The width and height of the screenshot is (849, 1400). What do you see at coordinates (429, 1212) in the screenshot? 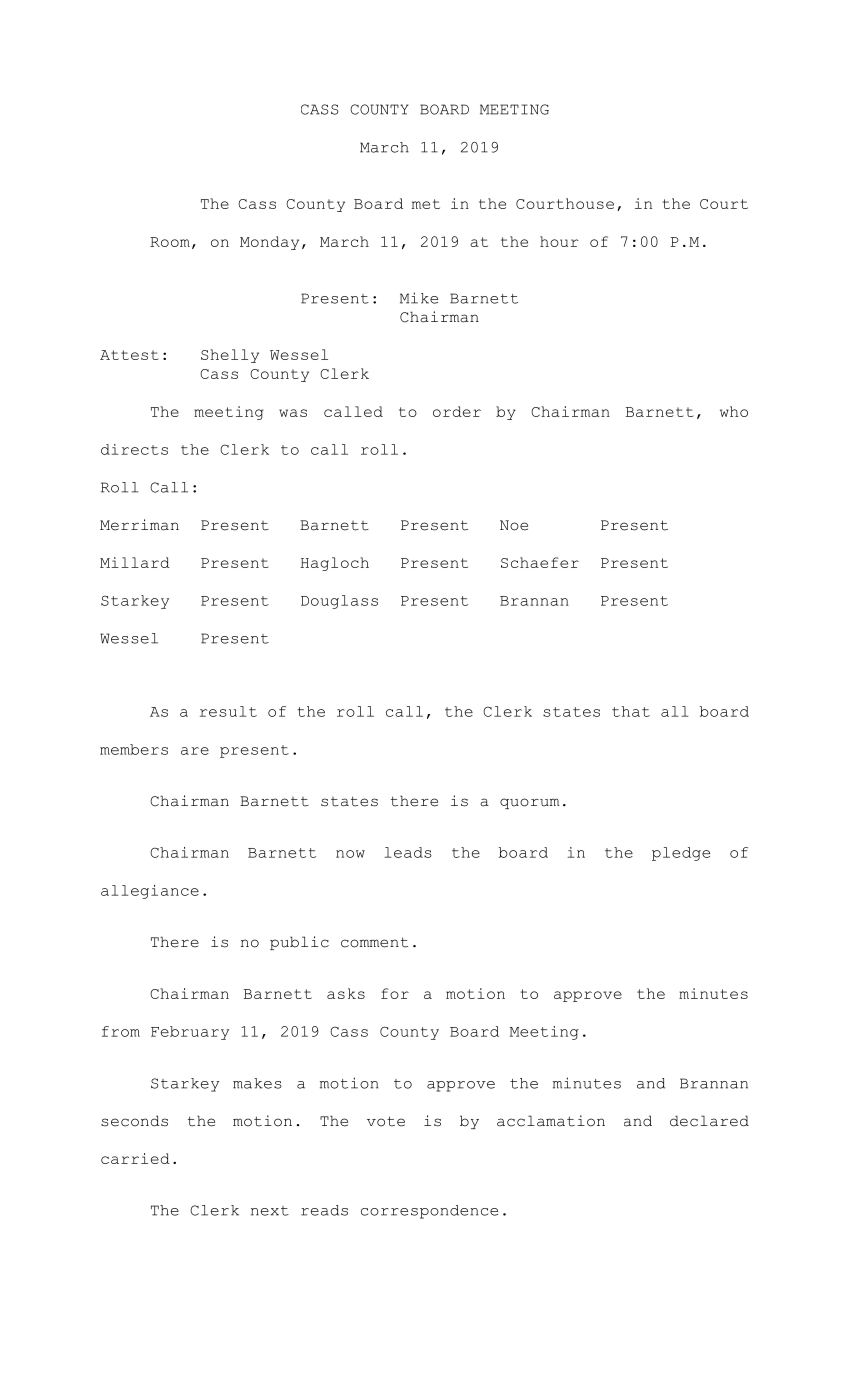
I see `correspondence` at bounding box center [429, 1212].
